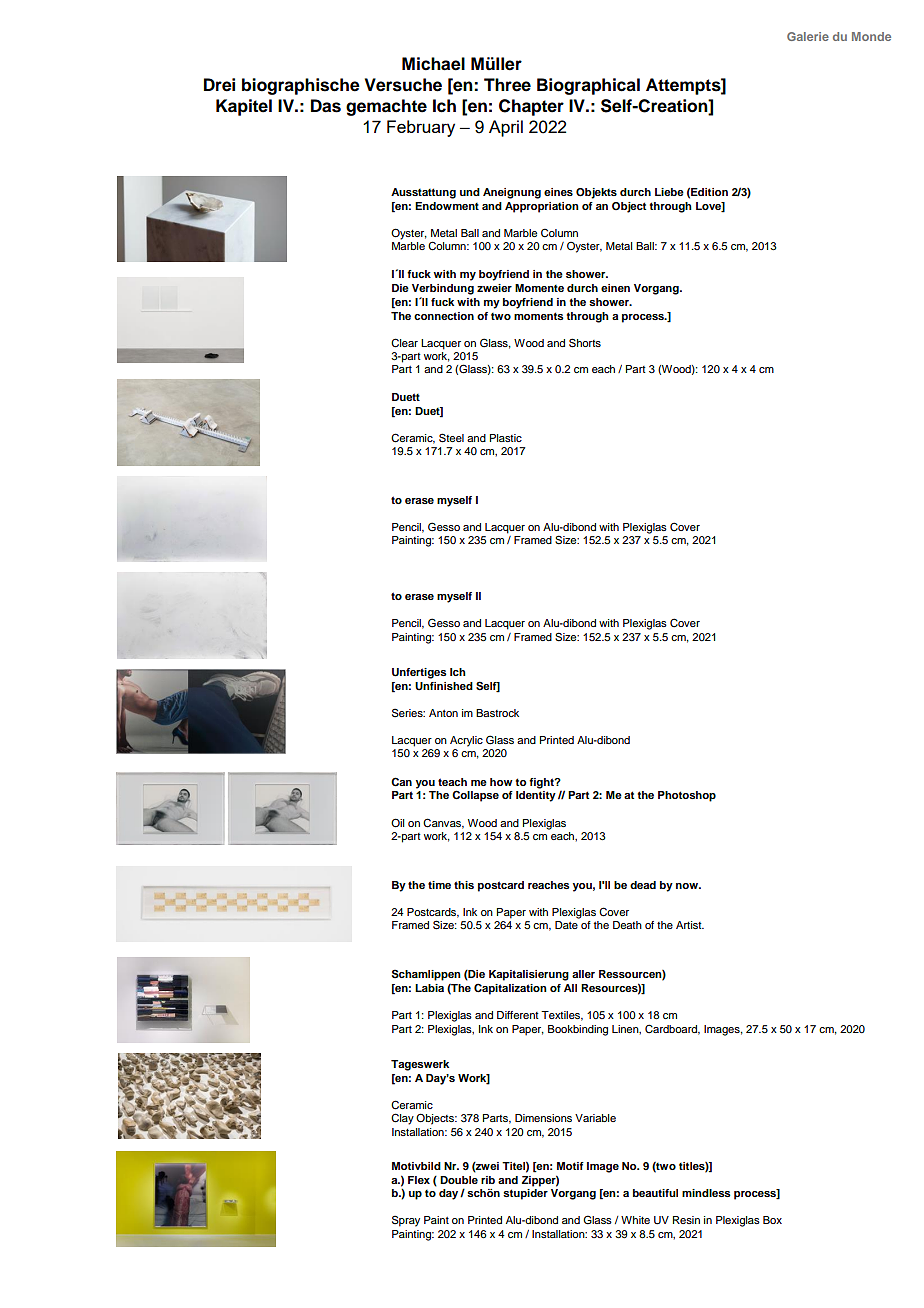 The image size is (924, 1308). What do you see at coordinates (808, 36) in the screenshot?
I see `Galerie` at bounding box center [808, 36].
